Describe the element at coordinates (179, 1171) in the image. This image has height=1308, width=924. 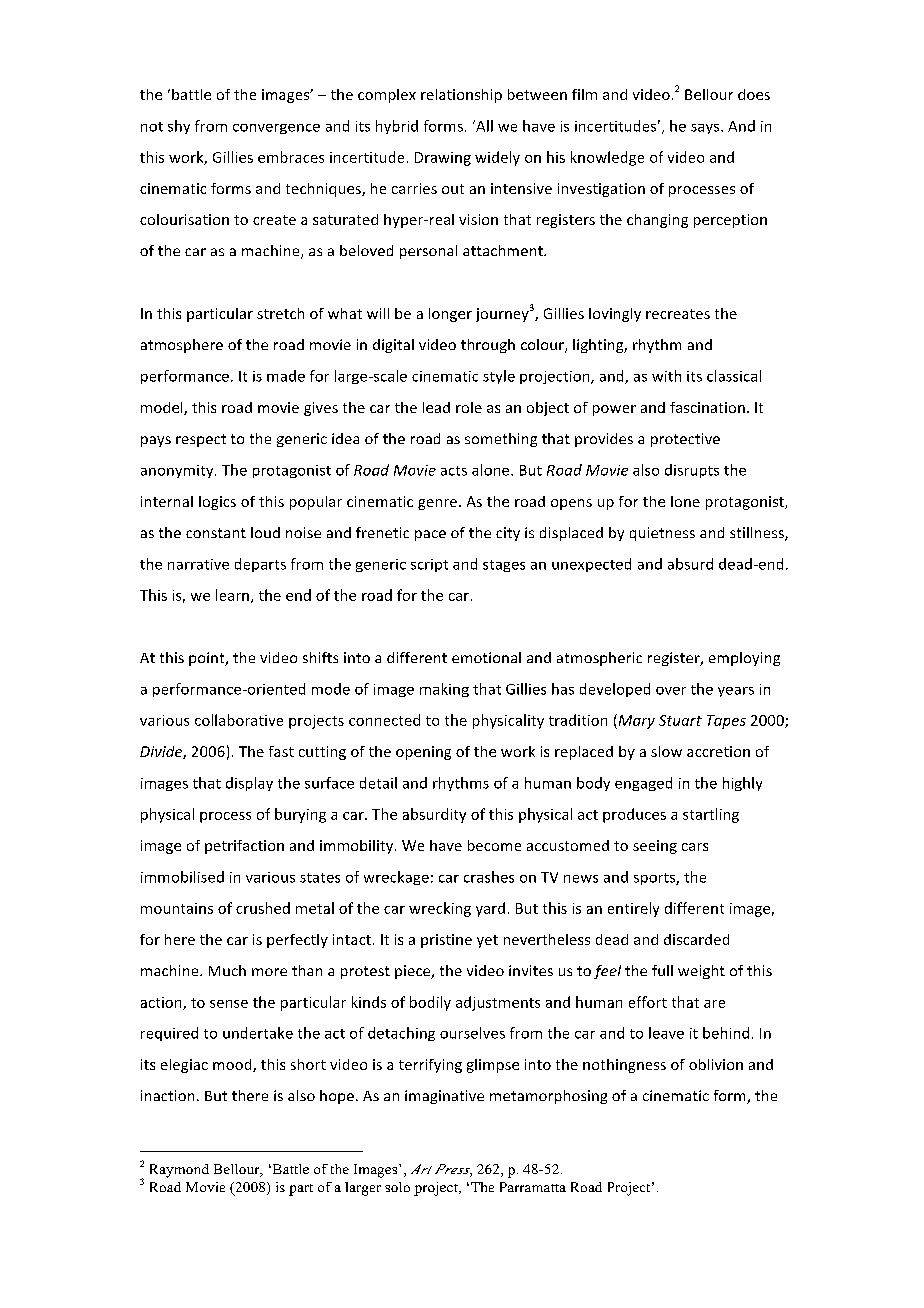
I see `Raymond` at that location.
